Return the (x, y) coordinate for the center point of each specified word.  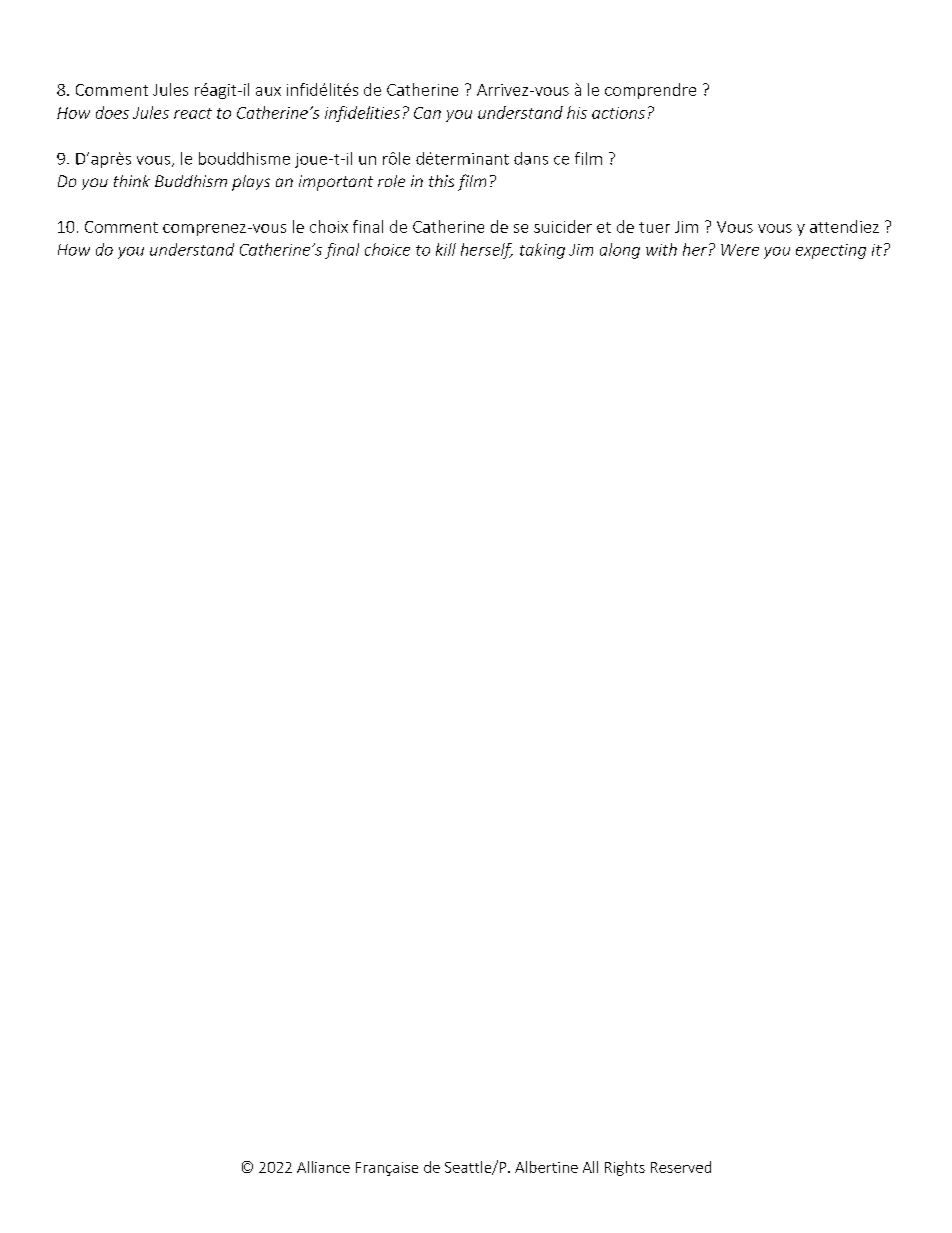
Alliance (323, 1167)
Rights (625, 1168)
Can (427, 113)
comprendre (650, 91)
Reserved (681, 1167)
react (193, 113)
